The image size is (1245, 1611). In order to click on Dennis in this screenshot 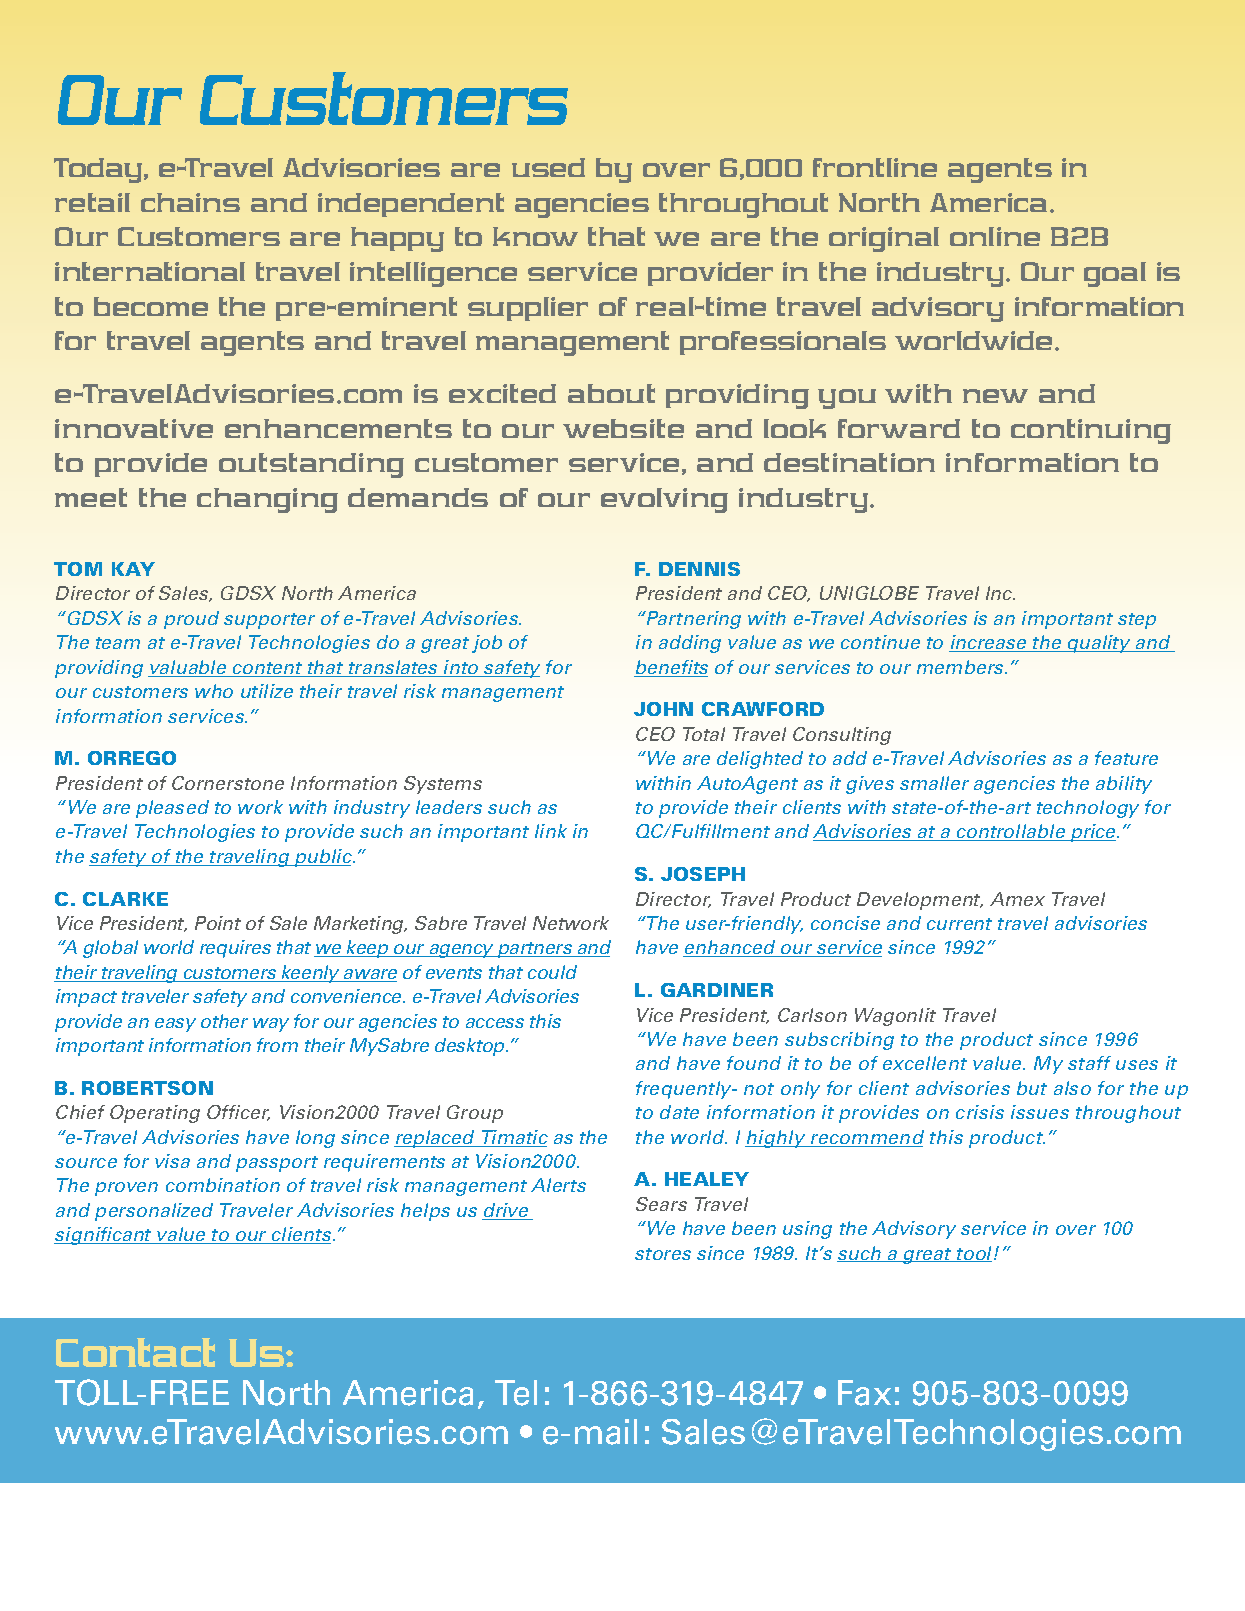, I will do `click(699, 569)`.
